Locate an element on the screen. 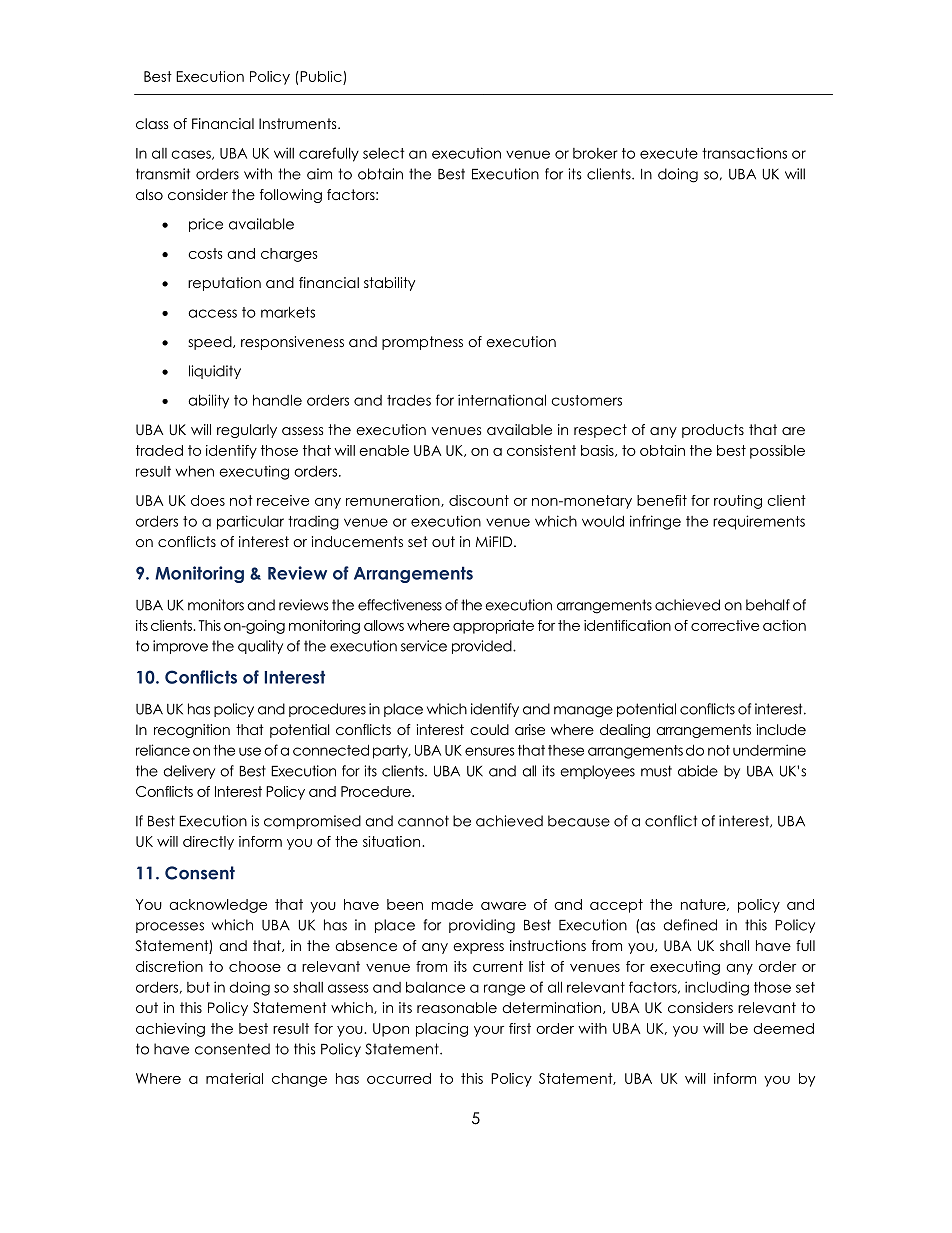  Instruments is located at coordinates (299, 123).
